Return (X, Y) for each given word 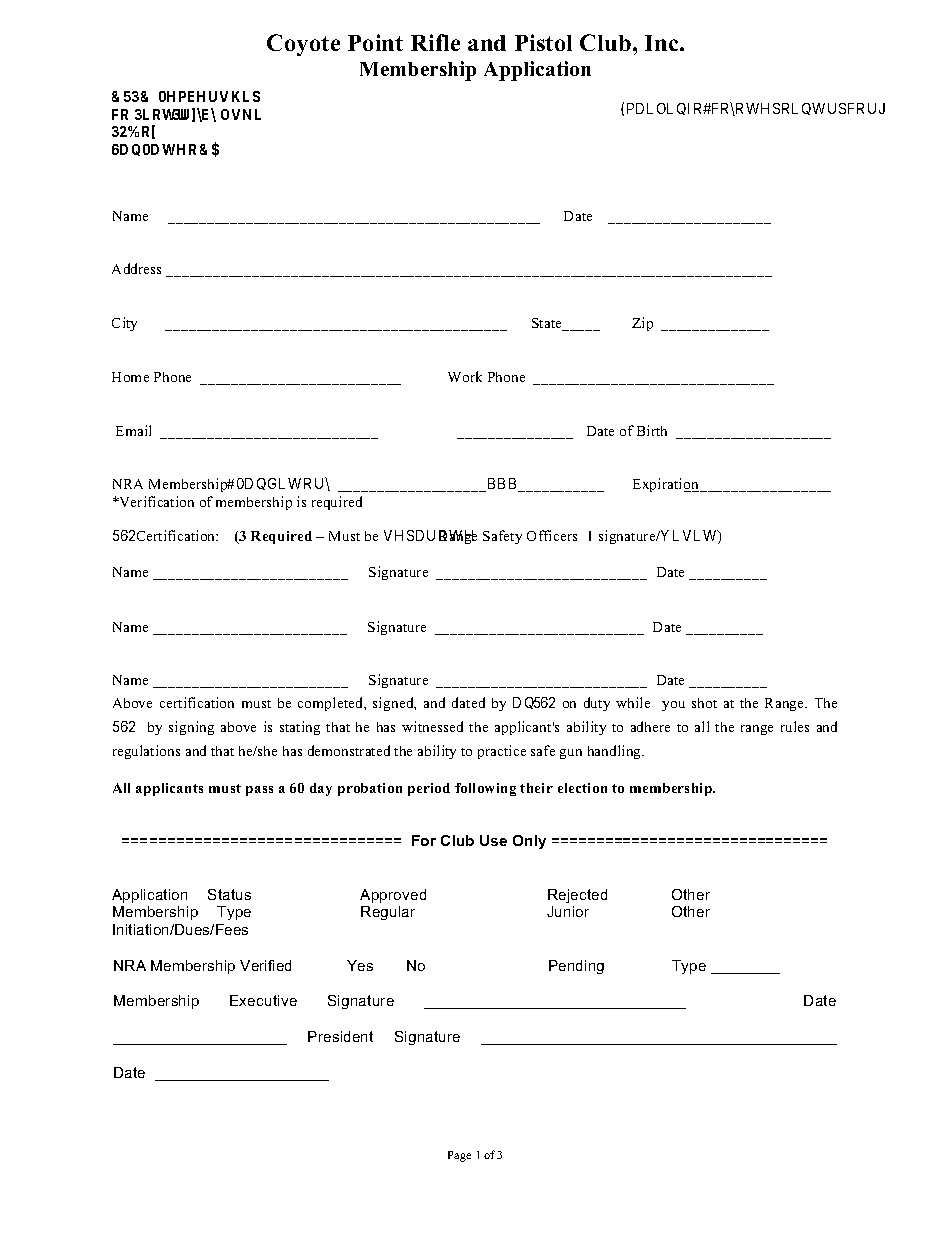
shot (704, 703)
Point (375, 42)
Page (459, 1156)
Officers (552, 535)
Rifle (435, 42)
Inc (663, 43)
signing (191, 728)
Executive (263, 1000)
